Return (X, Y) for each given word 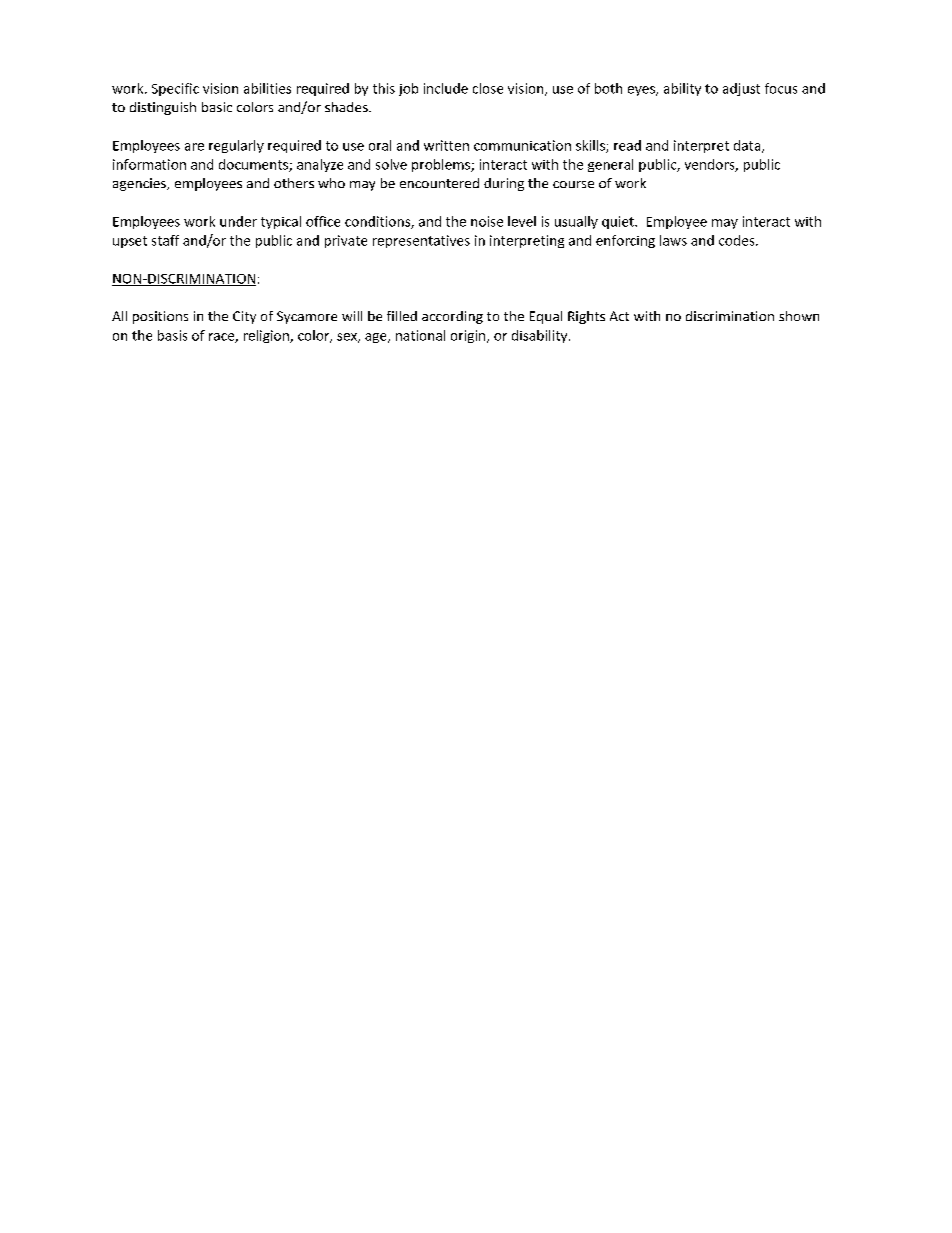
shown (799, 316)
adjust (741, 89)
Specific (175, 89)
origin (469, 336)
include (446, 88)
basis (172, 335)
